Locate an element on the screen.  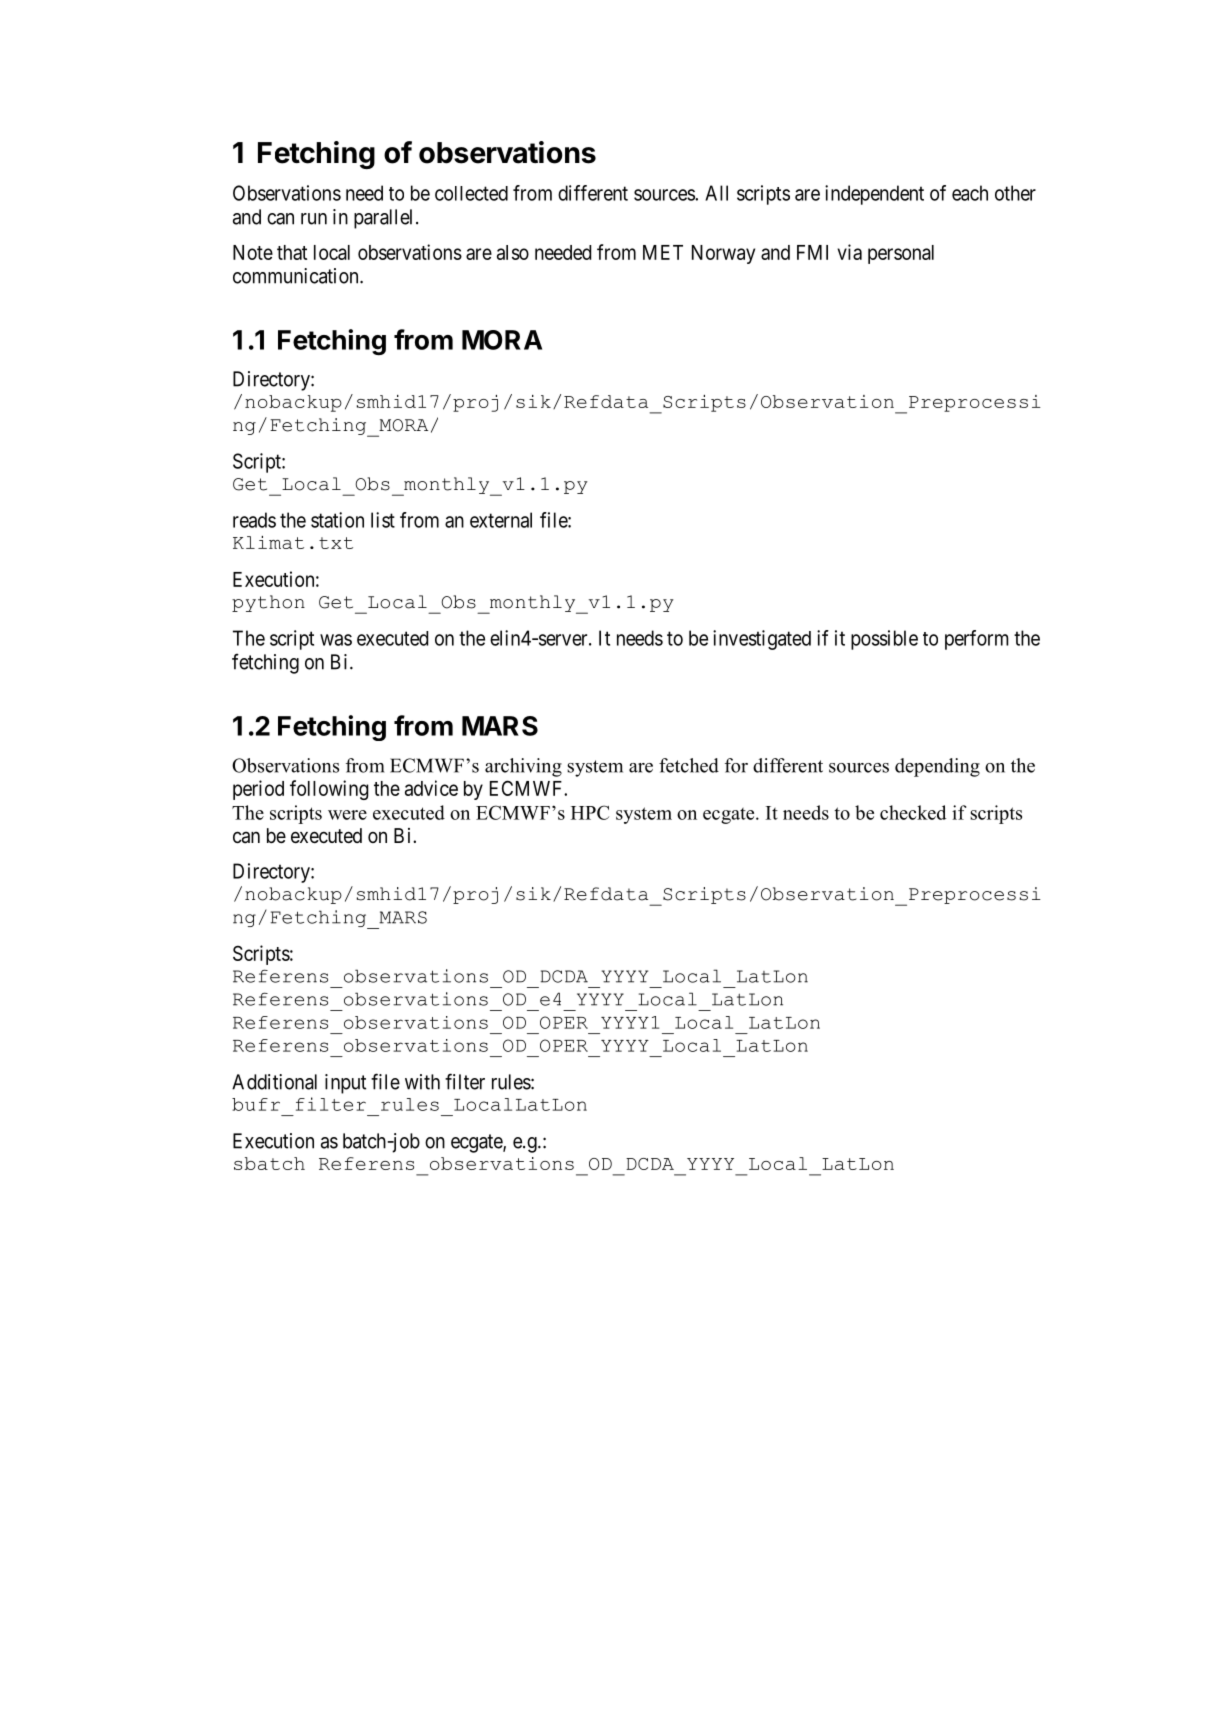
MET is located at coordinates (663, 252).
